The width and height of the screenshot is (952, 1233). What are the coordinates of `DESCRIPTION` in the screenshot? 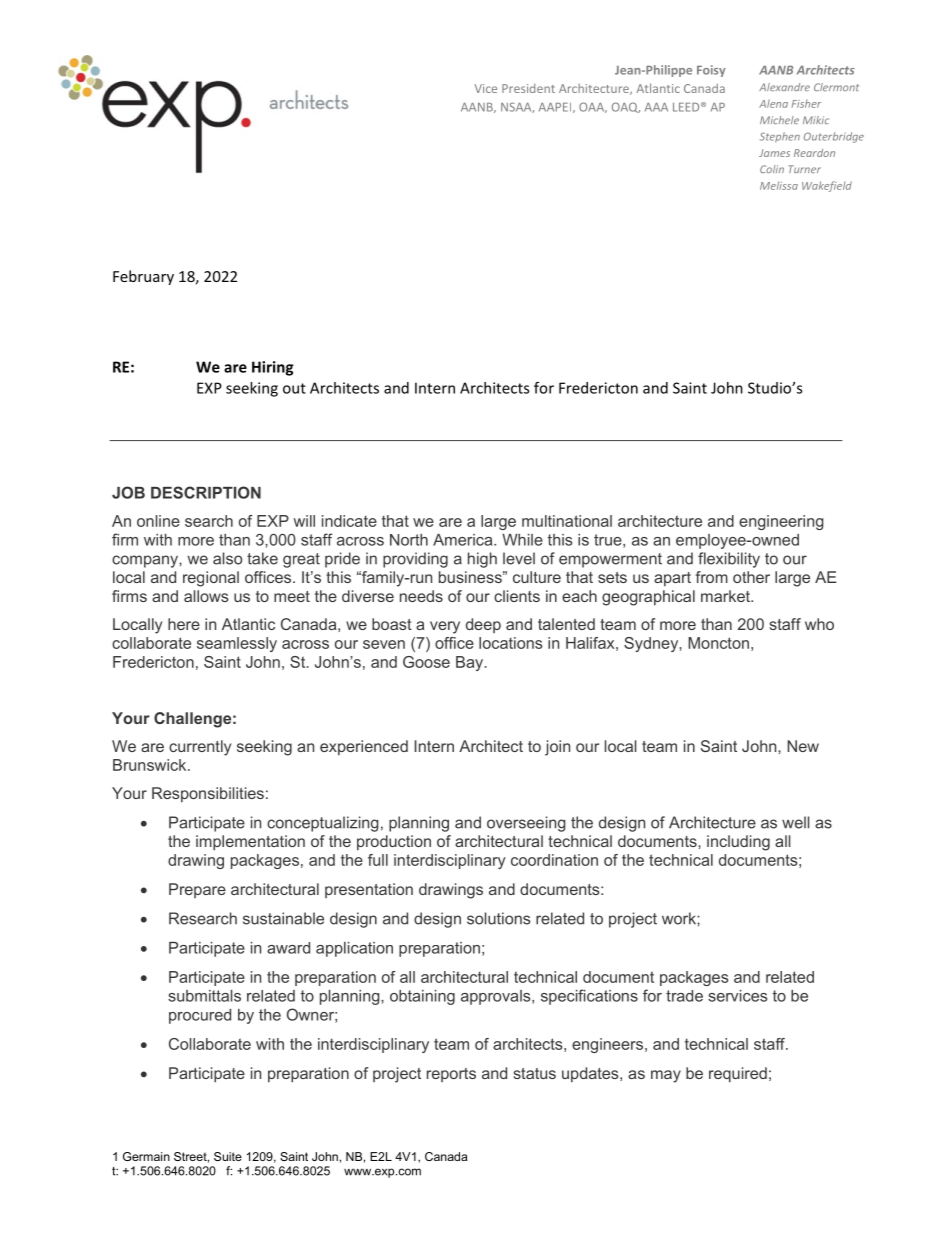 It's located at (206, 492).
